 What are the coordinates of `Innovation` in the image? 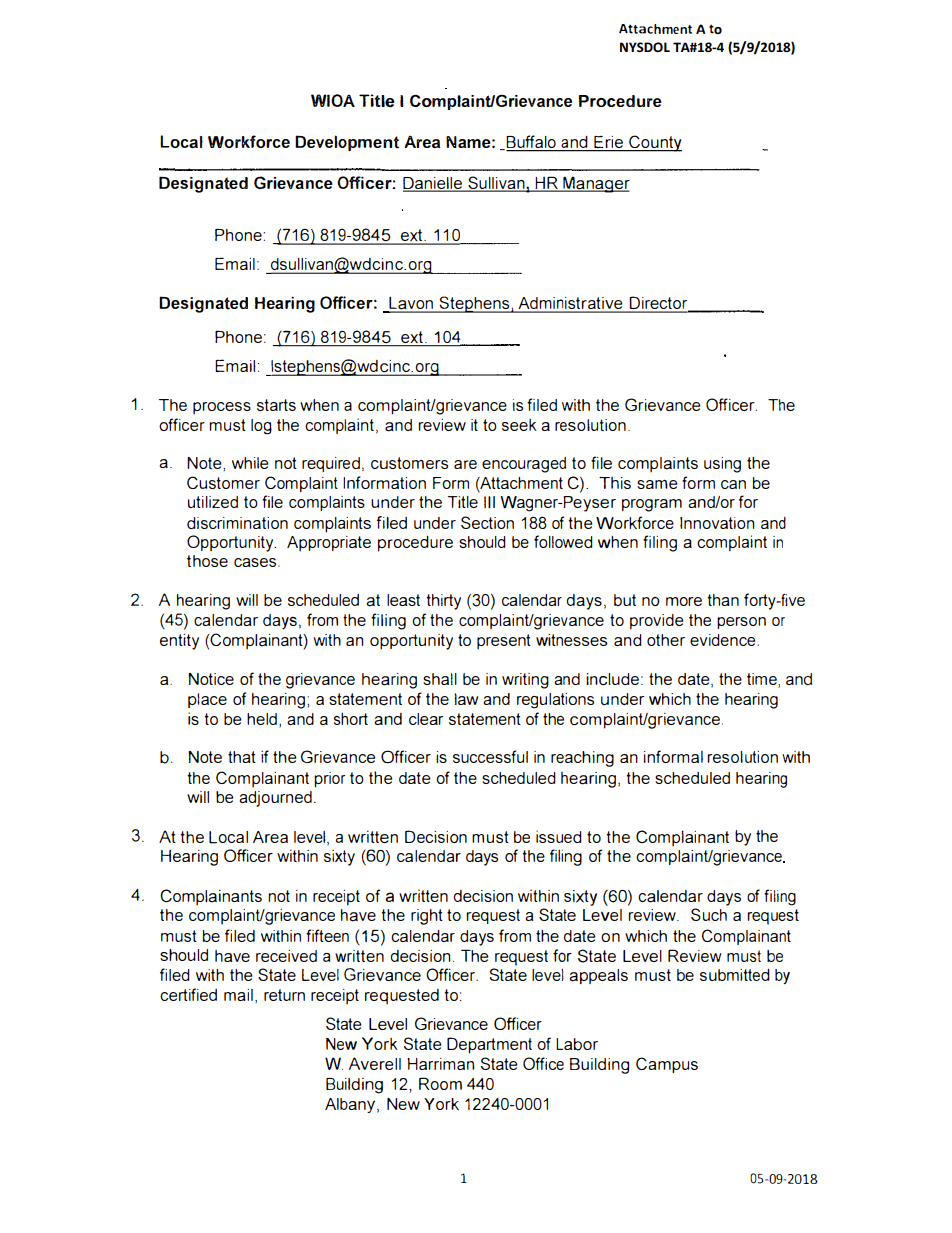 It's located at (717, 523).
